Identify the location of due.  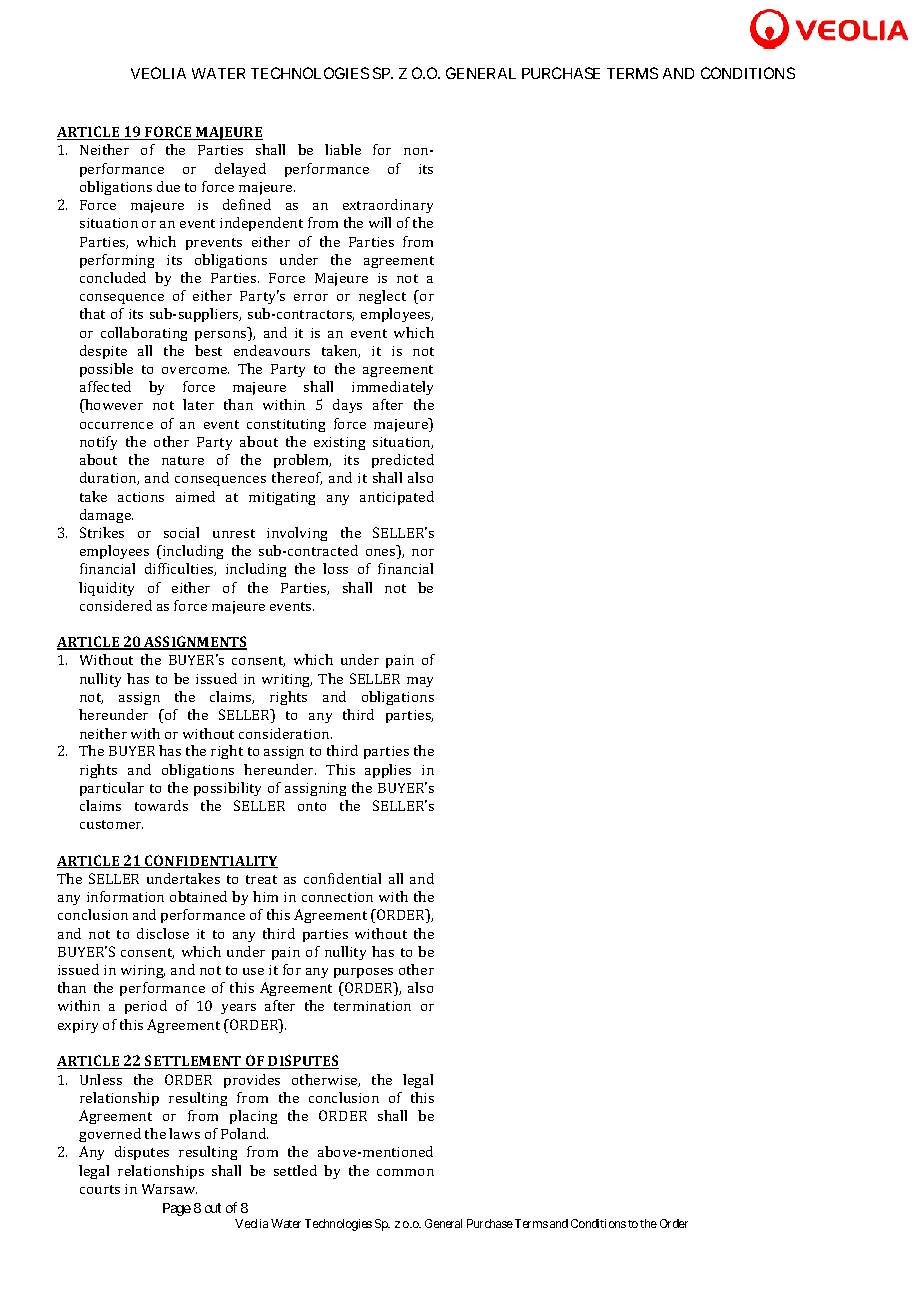
(168, 186).
